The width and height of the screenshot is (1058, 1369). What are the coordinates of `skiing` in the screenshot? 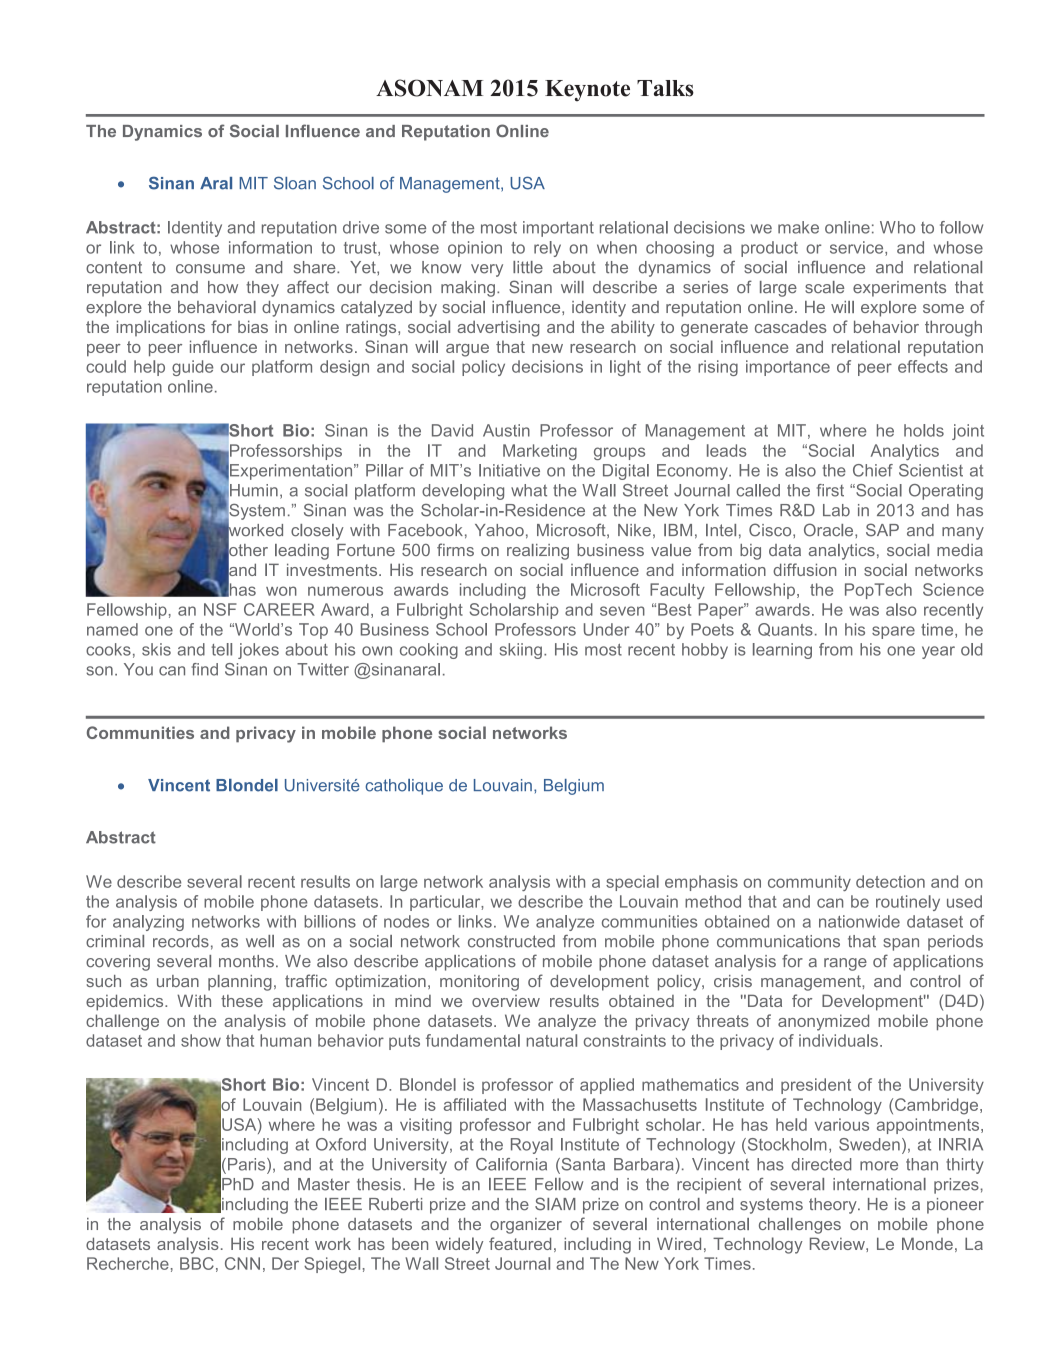 It's located at (521, 651).
